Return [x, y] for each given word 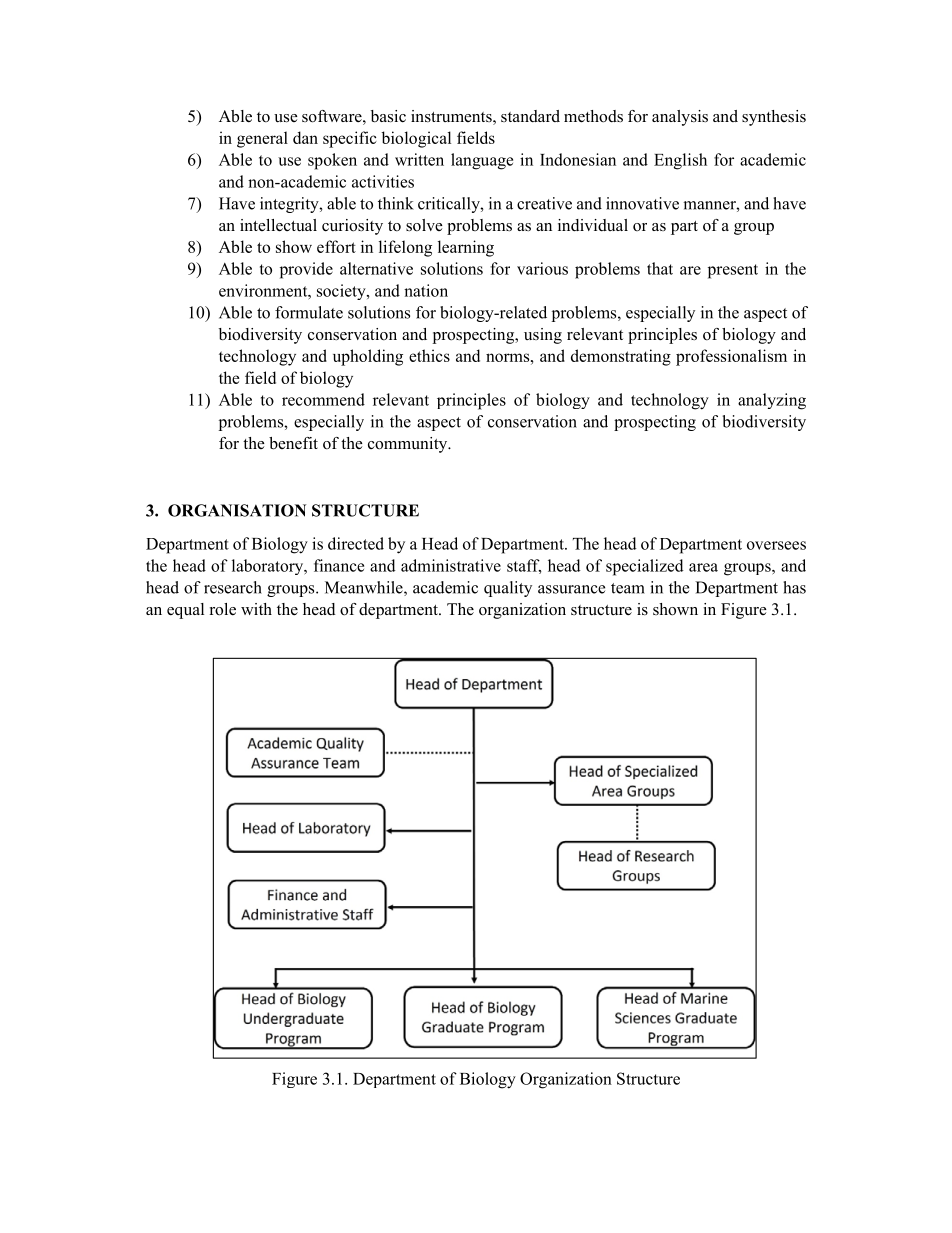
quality [508, 589]
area [703, 567]
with [256, 609]
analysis [680, 118]
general [262, 139]
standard [530, 116]
